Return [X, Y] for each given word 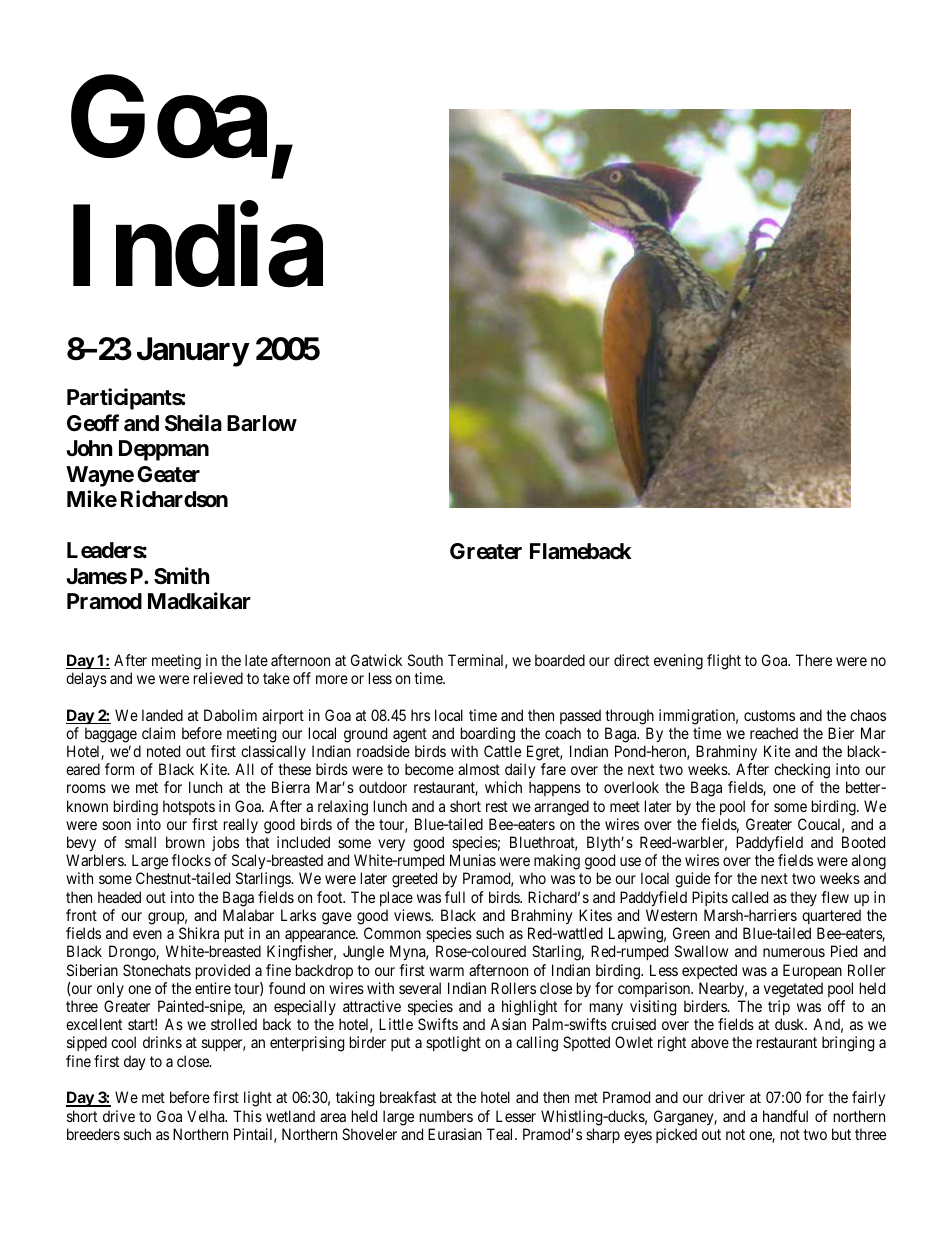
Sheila [193, 423]
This [247, 1116]
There [814, 660]
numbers [446, 1116]
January [193, 352]
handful [785, 1116]
